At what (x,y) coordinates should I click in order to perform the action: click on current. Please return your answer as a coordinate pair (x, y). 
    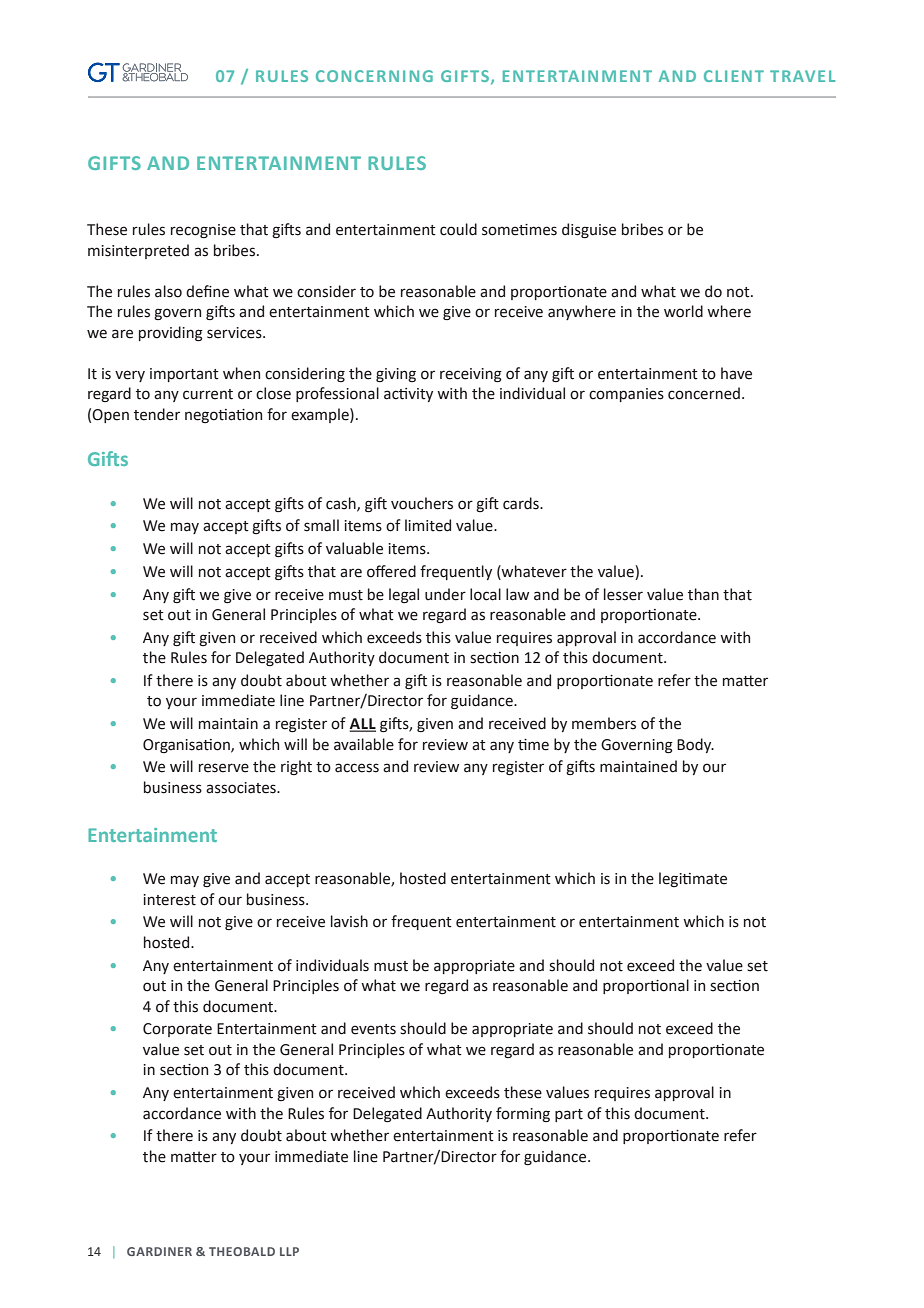
    Looking at the image, I should click on (208, 394).
